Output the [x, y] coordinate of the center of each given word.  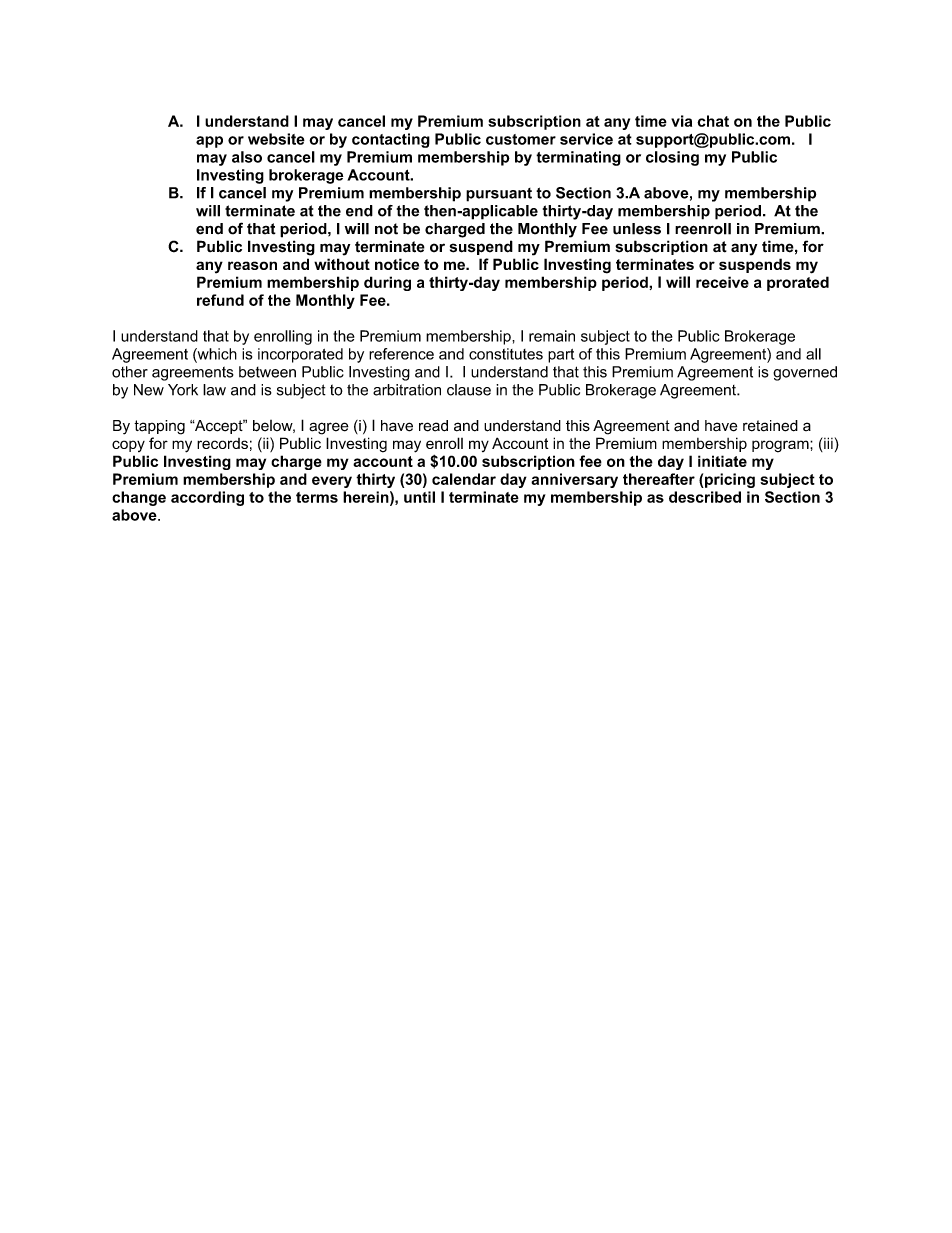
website [276, 139]
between [267, 372]
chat [713, 121]
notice [397, 264]
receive [722, 282]
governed [805, 373]
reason [252, 265]
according [207, 498]
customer [521, 139]
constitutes [506, 354]
